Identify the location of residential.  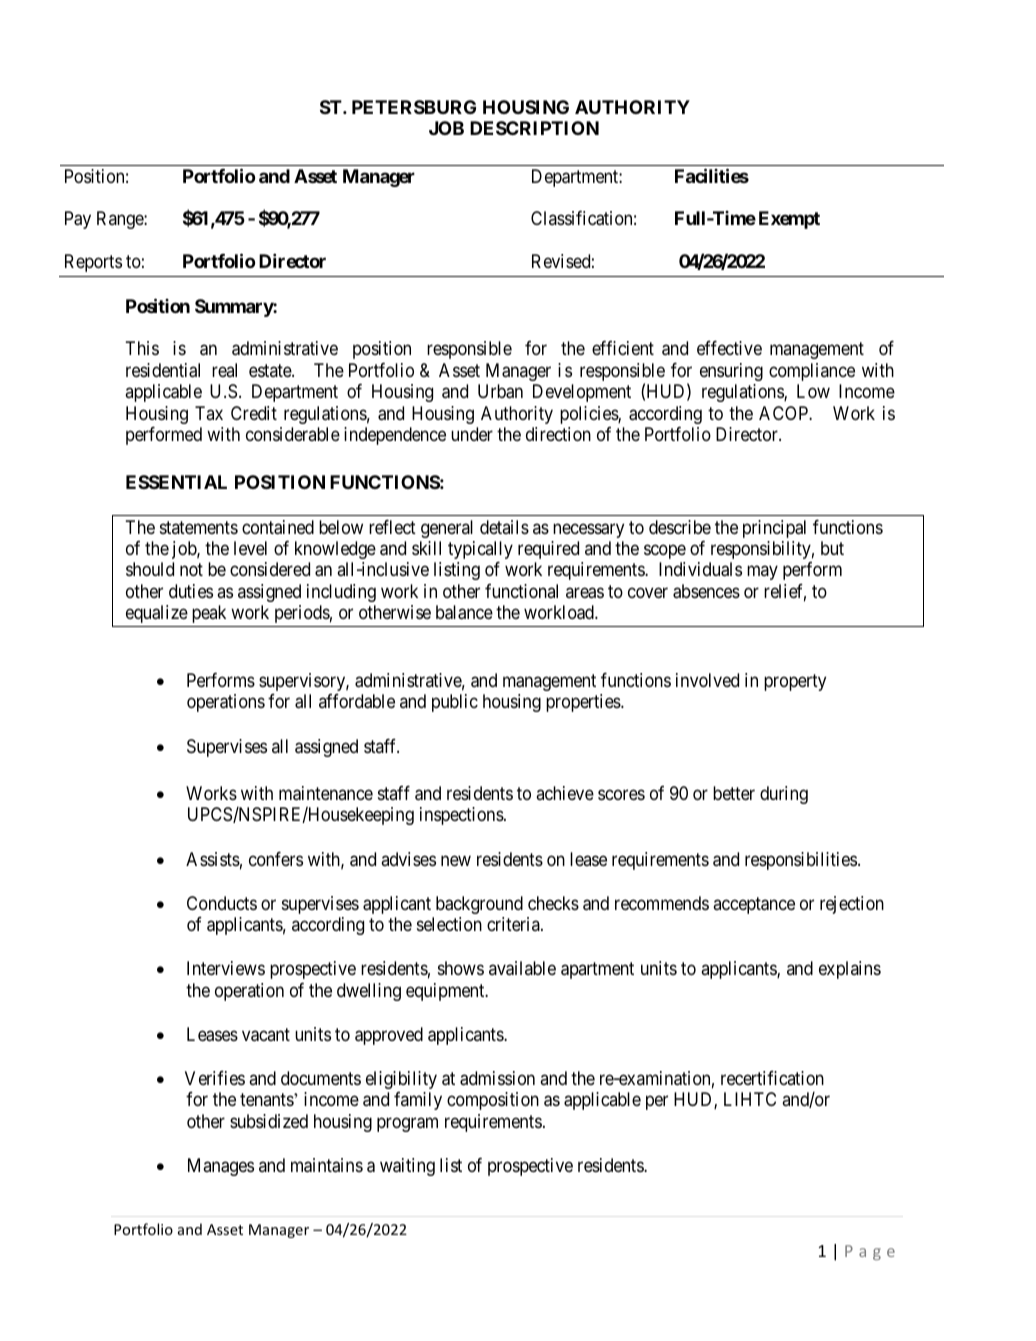
(163, 370).
